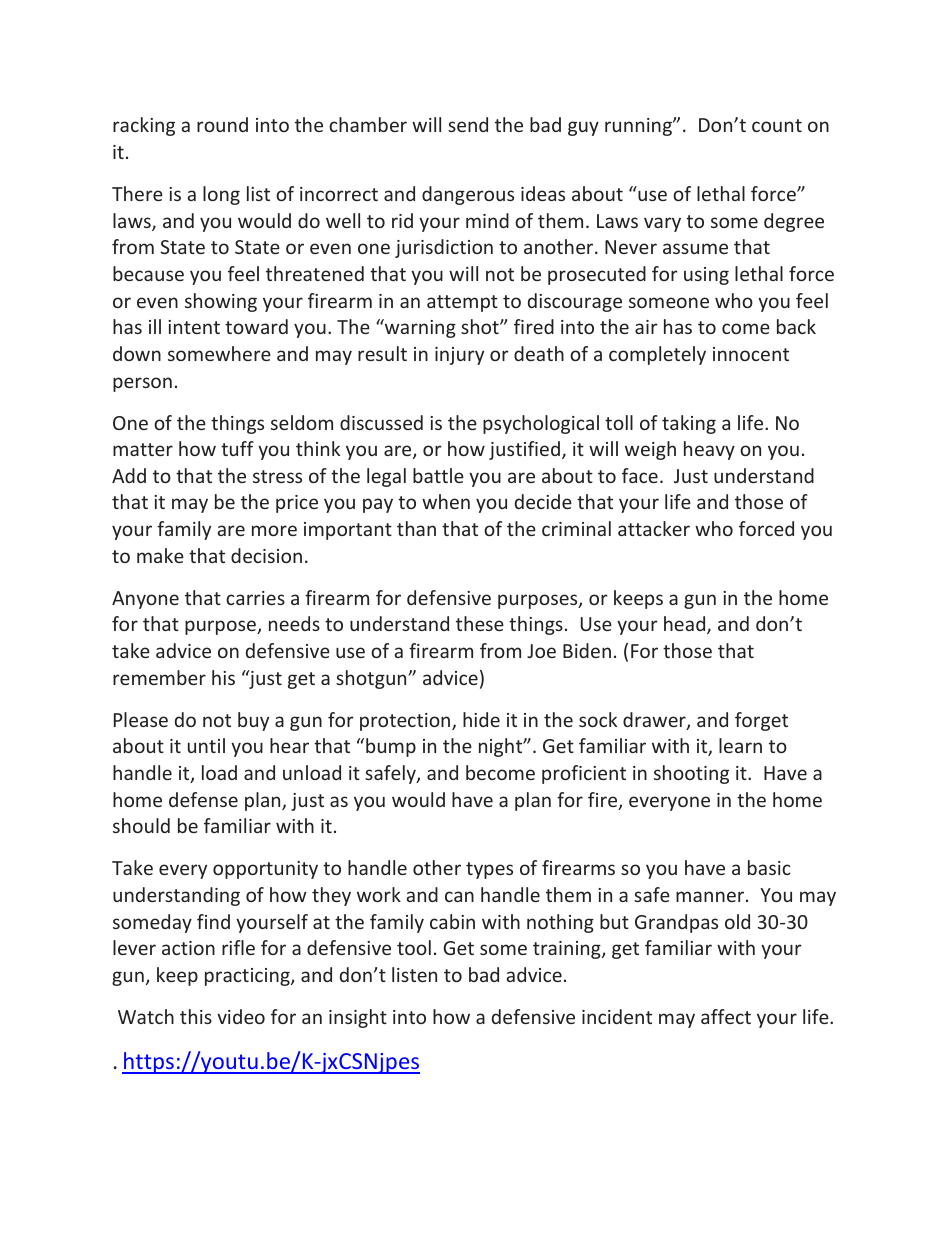 The height and width of the image is (1233, 952). Describe the element at coordinates (686, 625) in the image. I see `head` at that location.
